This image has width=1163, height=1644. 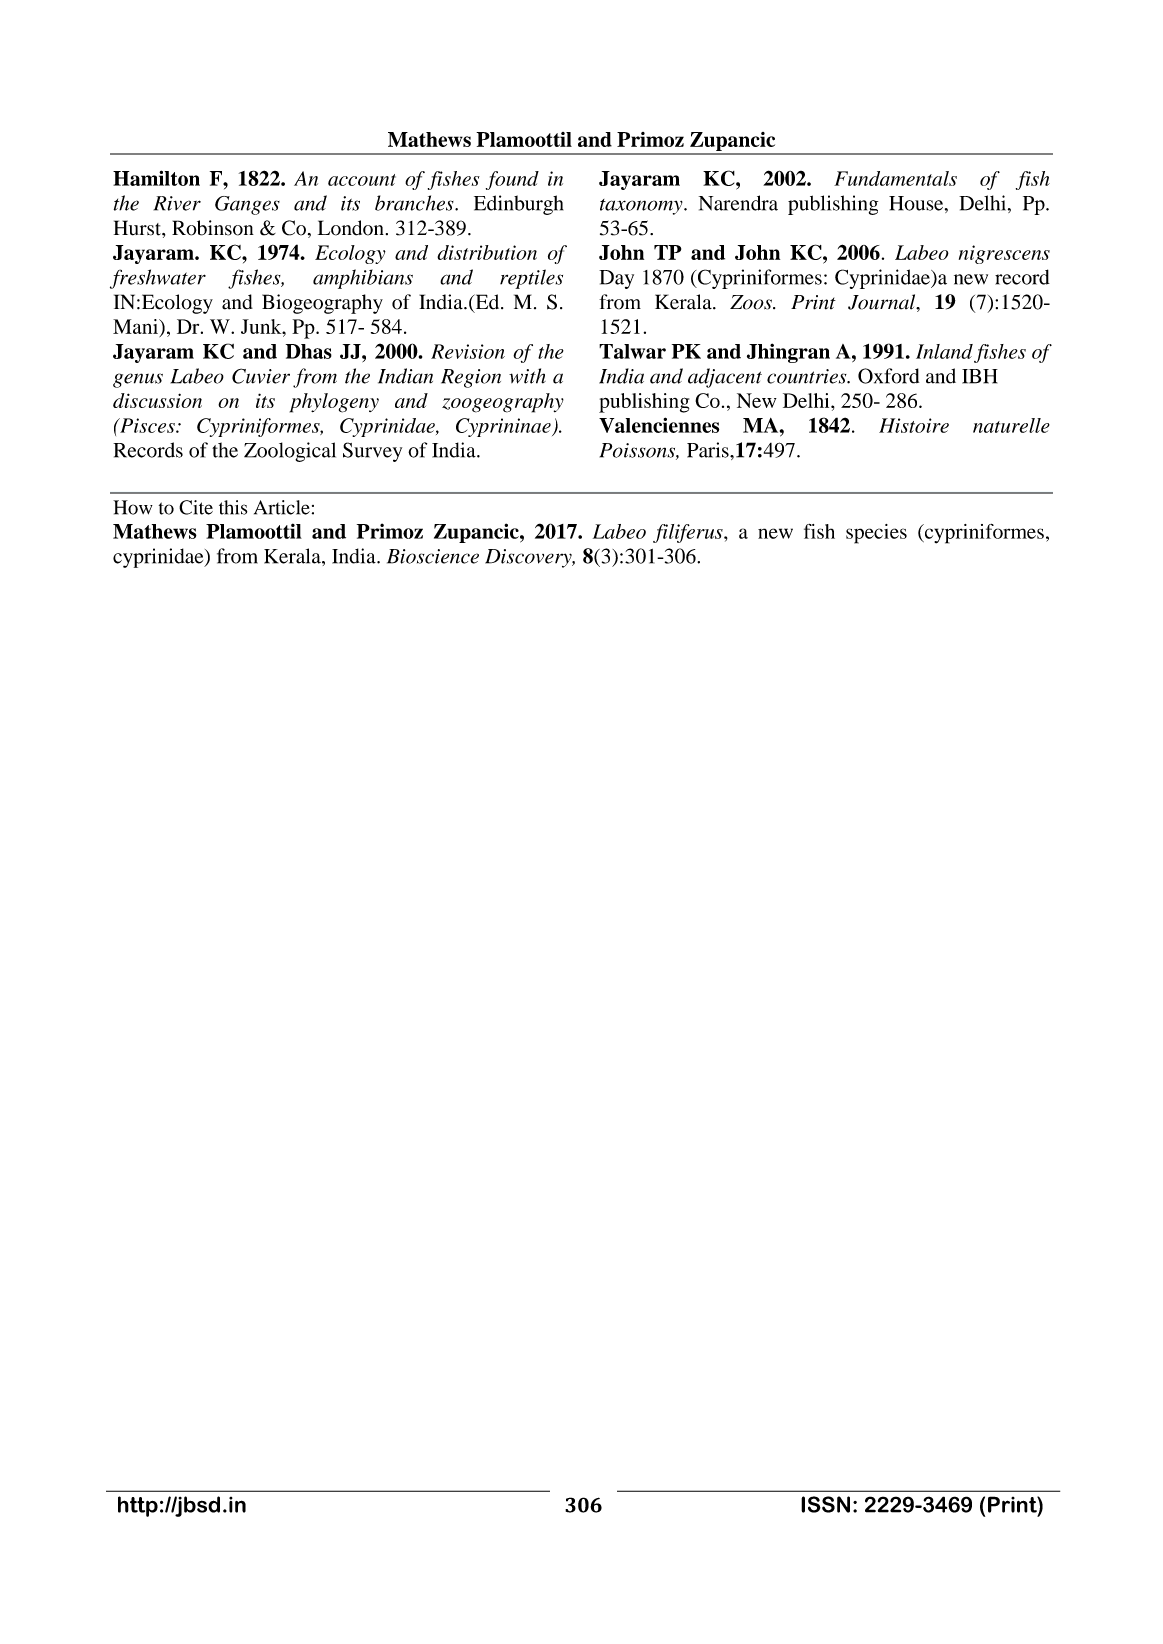 I want to click on Robinson, so click(x=213, y=228).
